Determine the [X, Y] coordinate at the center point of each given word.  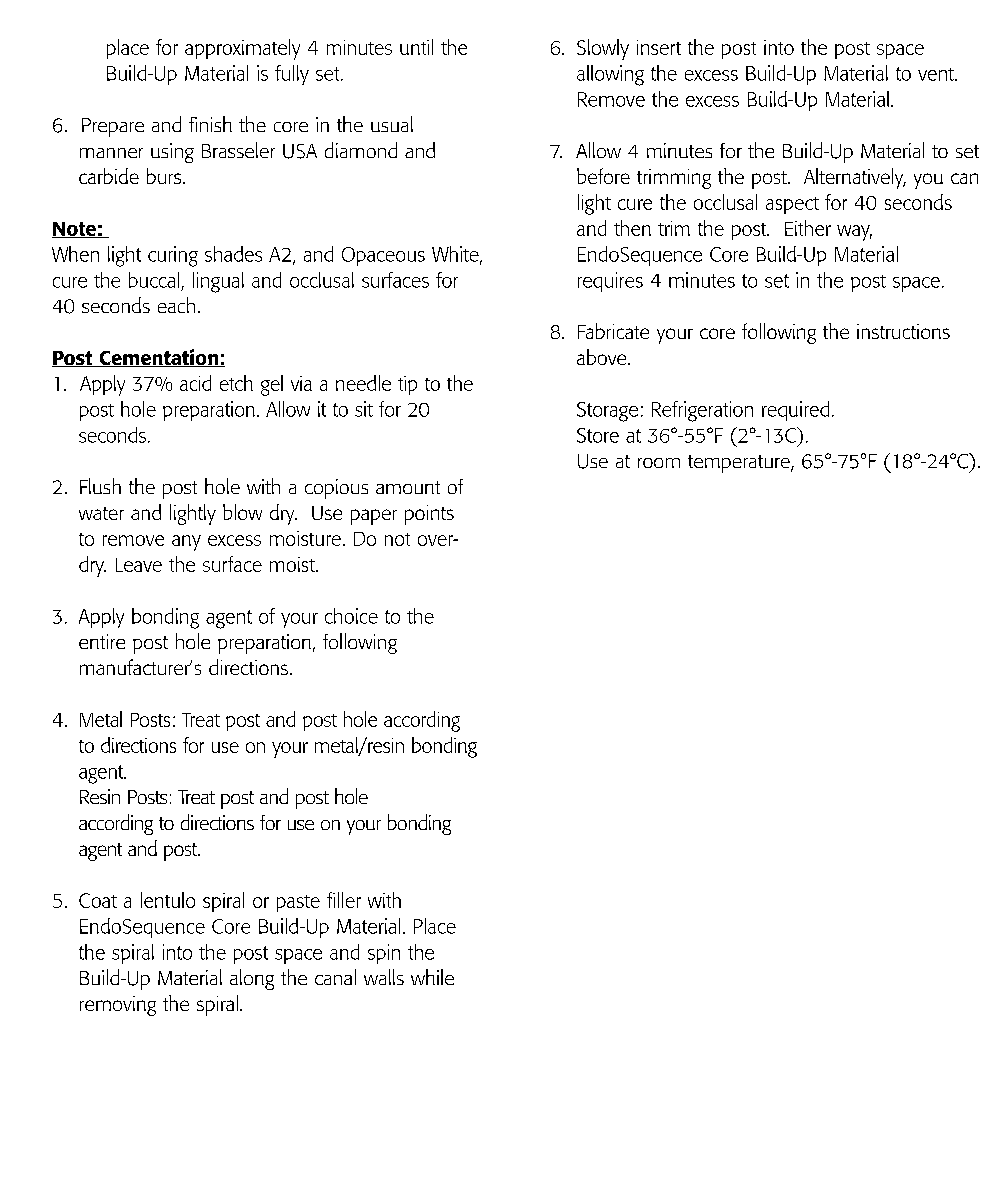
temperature [740, 464]
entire [102, 641]
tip [407, 385]
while [432, 977]
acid [195, 383]
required [795, 411]
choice [351, 616]
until [416, 47]
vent [937, 74]
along [252, 979]
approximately [242, 49]
